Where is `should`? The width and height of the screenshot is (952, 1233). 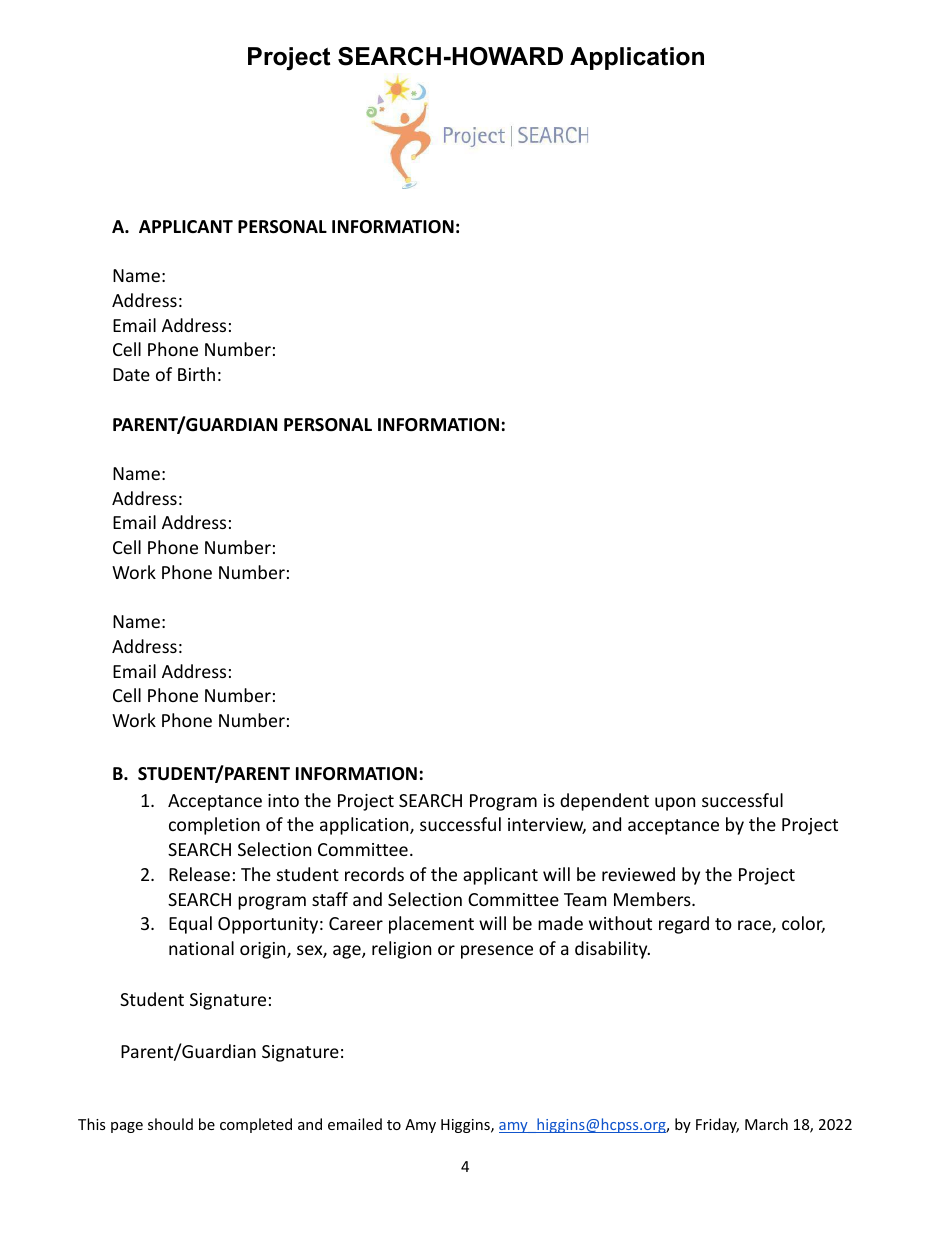 should is located at coordinates (170, 1124).
